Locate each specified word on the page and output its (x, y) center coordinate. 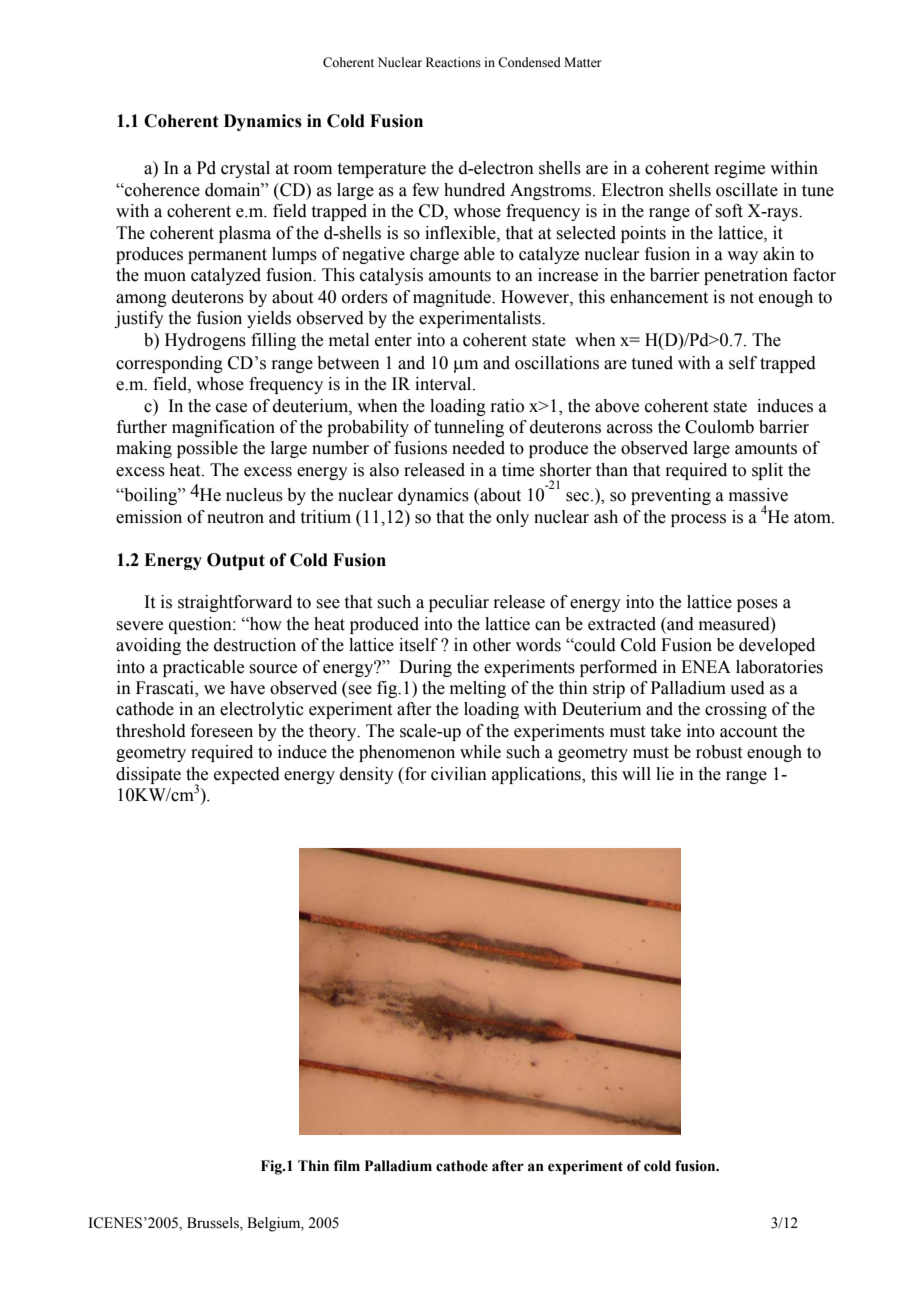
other (492, 645)
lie (665, 774)
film (347, 1165)
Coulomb (719, 427)
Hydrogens (205, 341)
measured (735, 624)
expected (247, 775)
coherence (161, 190)
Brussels (214, 1224)
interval (444, 384)
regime (739, 169)
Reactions (453, 62)
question (201, 625)
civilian (459, 774)
